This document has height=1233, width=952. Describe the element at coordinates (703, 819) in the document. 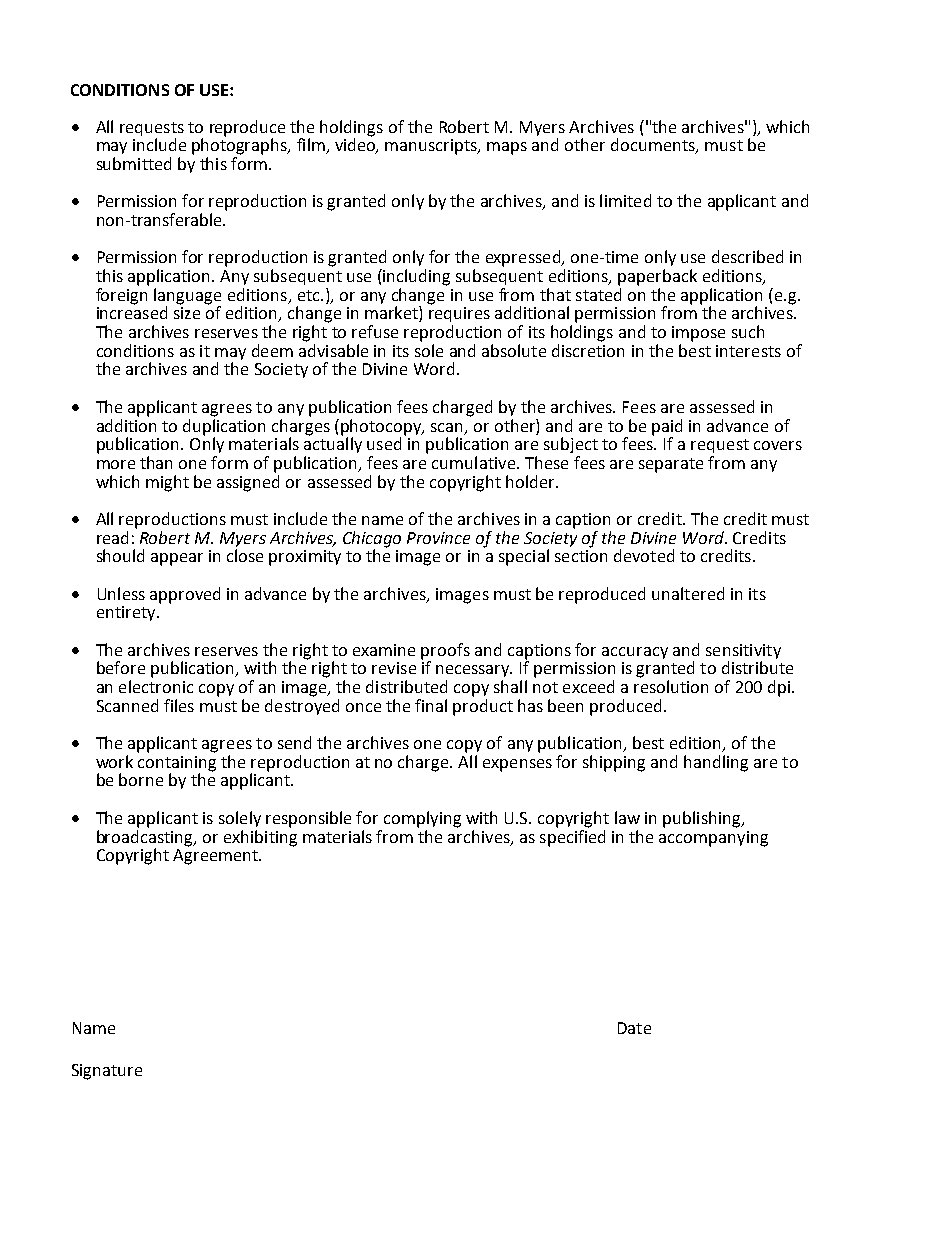

I see `publishing` at that location.
